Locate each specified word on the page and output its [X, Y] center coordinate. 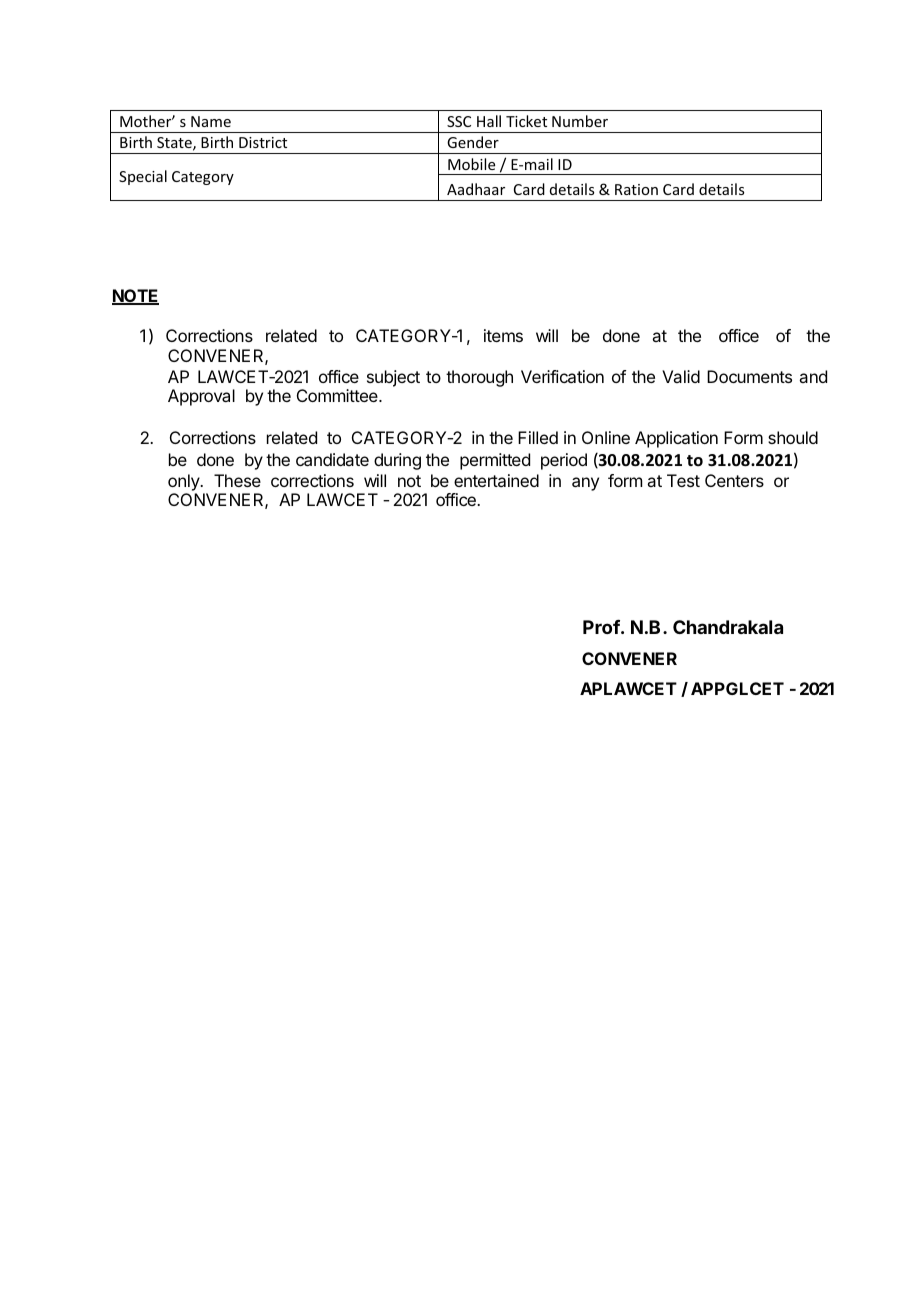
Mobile [471, 164]
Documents [749, 376]
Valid [681, 376]
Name [211, 121]
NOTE [135, 297]
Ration [636, 189]
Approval [201, 397]
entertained [496, 480]
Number [580, 121]
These [237, 480]
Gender [473, 142]
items [503, 335]
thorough [479, 378]
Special [143, 177]
